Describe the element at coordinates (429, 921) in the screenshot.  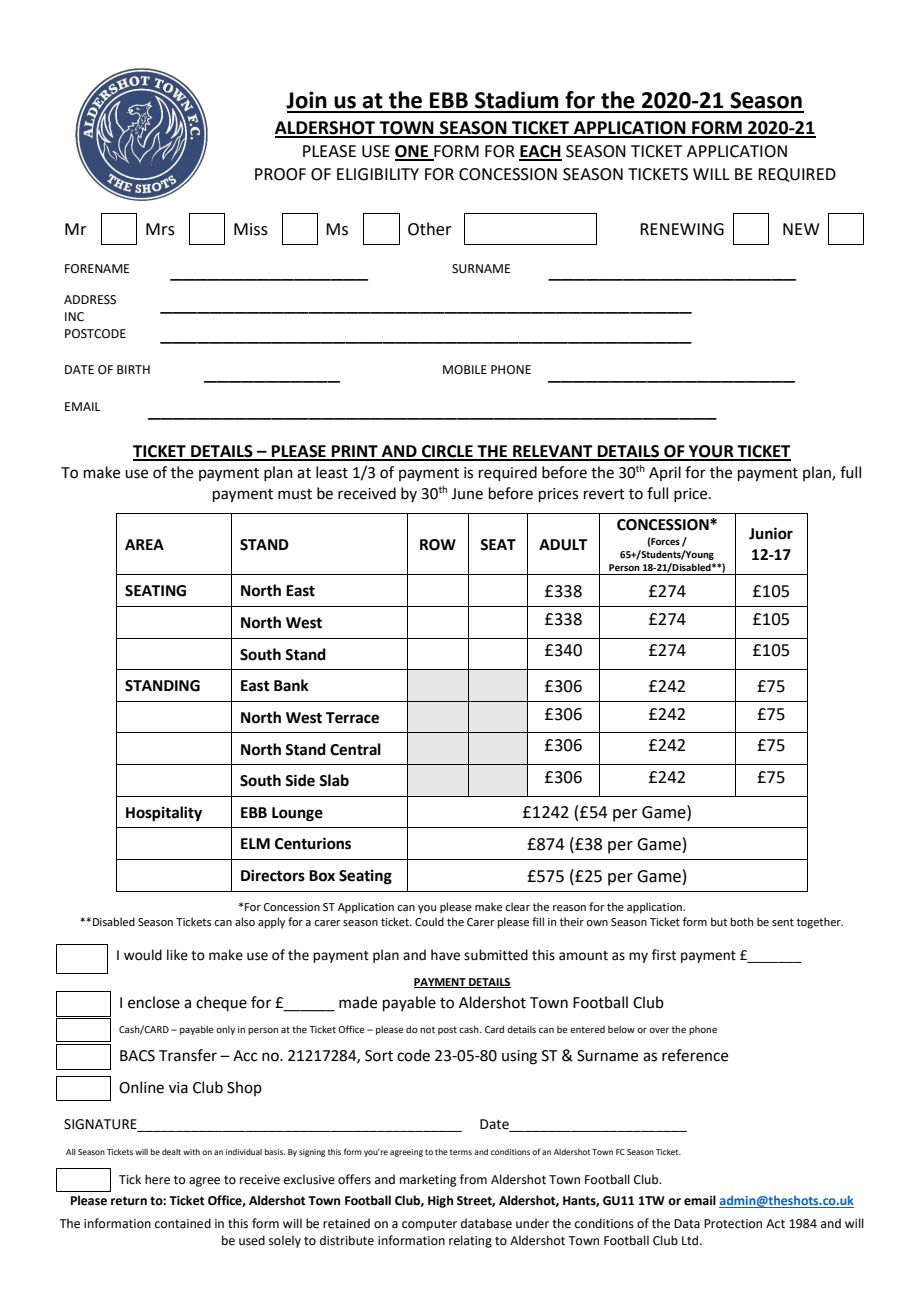
I see `Could` at that location.
